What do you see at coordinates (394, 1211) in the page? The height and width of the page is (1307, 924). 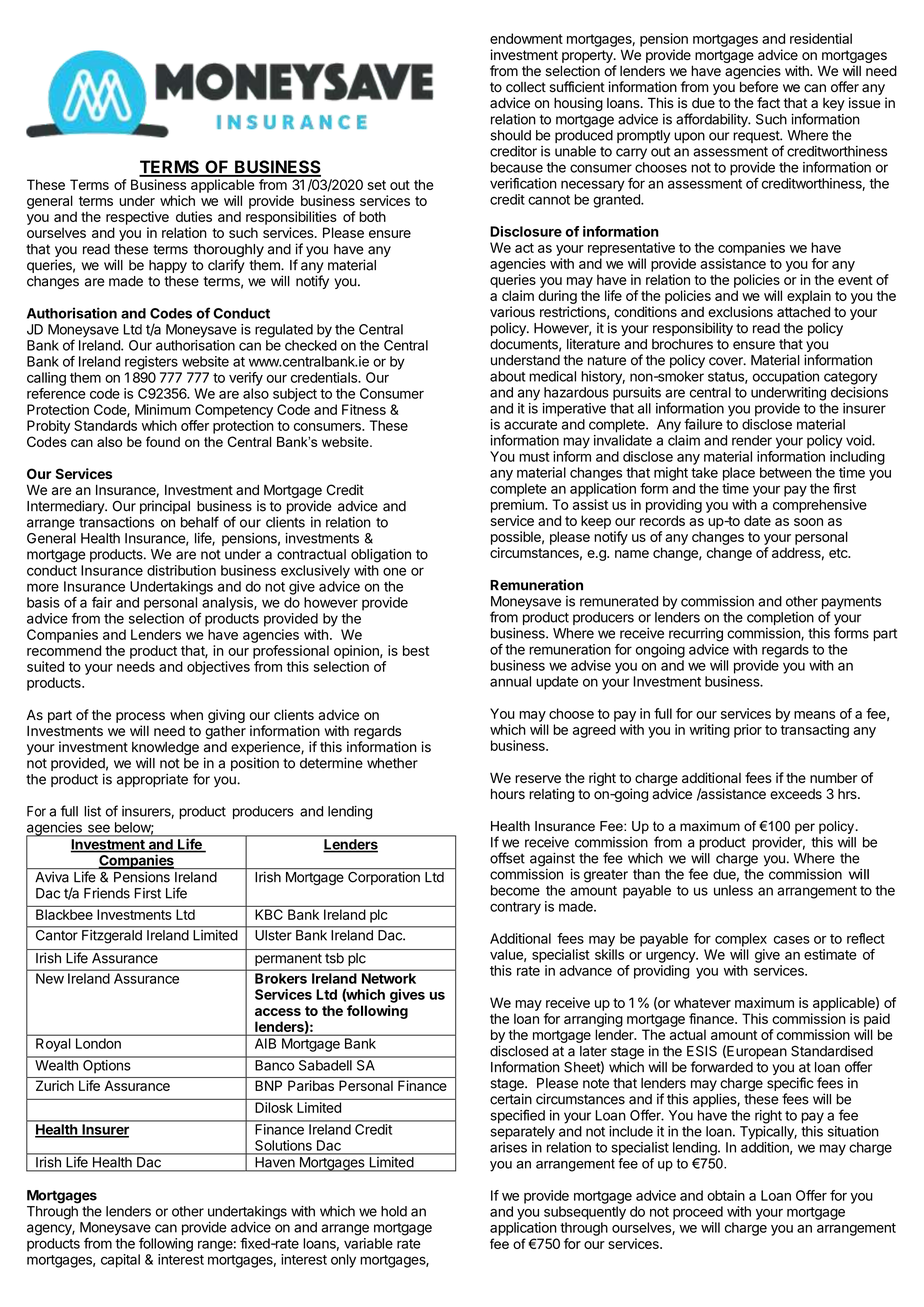 I see `hold` at bounding box center [394, 1211].
